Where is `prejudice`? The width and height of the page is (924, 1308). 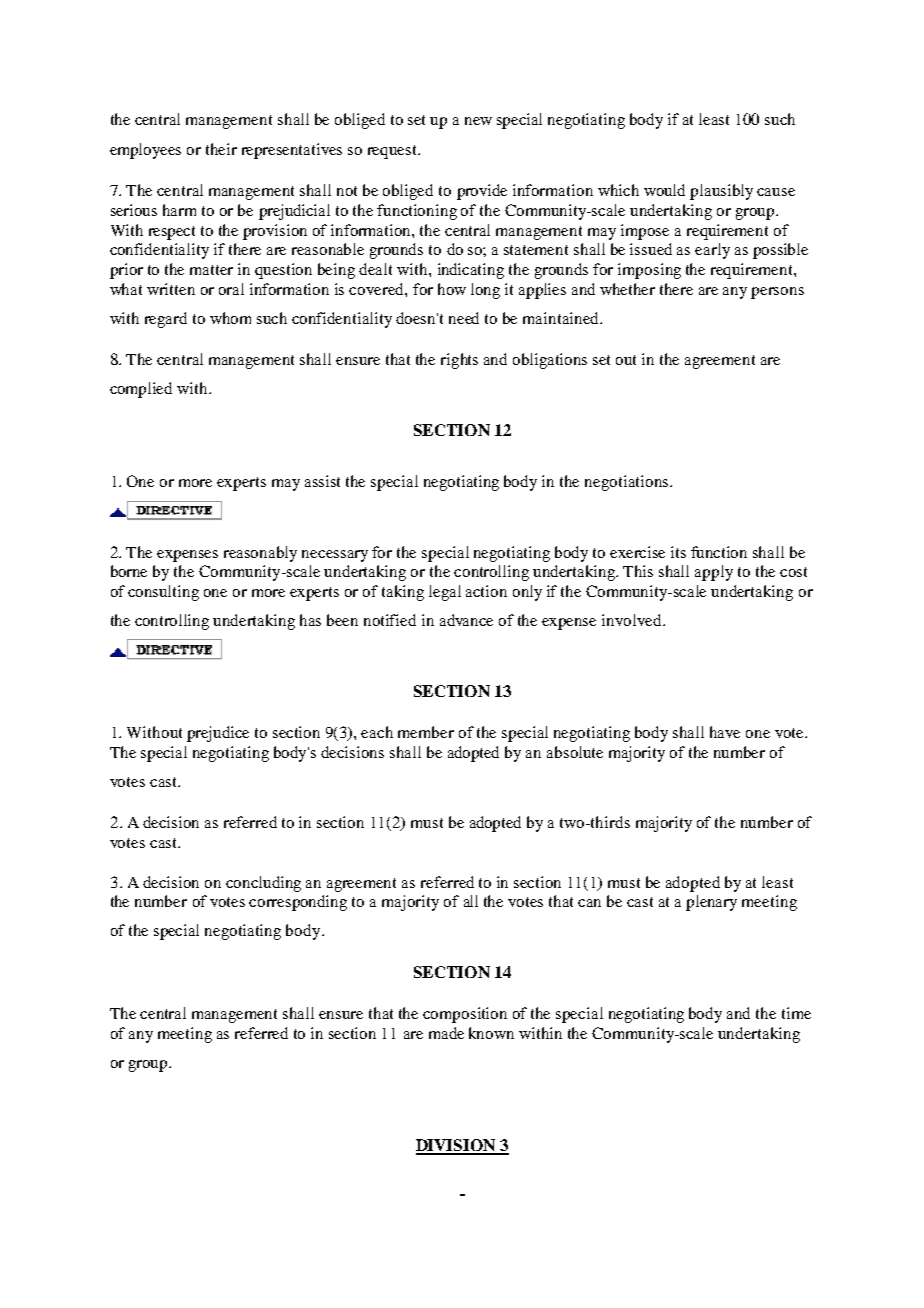
prejudice is located at coordinates (218, 734).
